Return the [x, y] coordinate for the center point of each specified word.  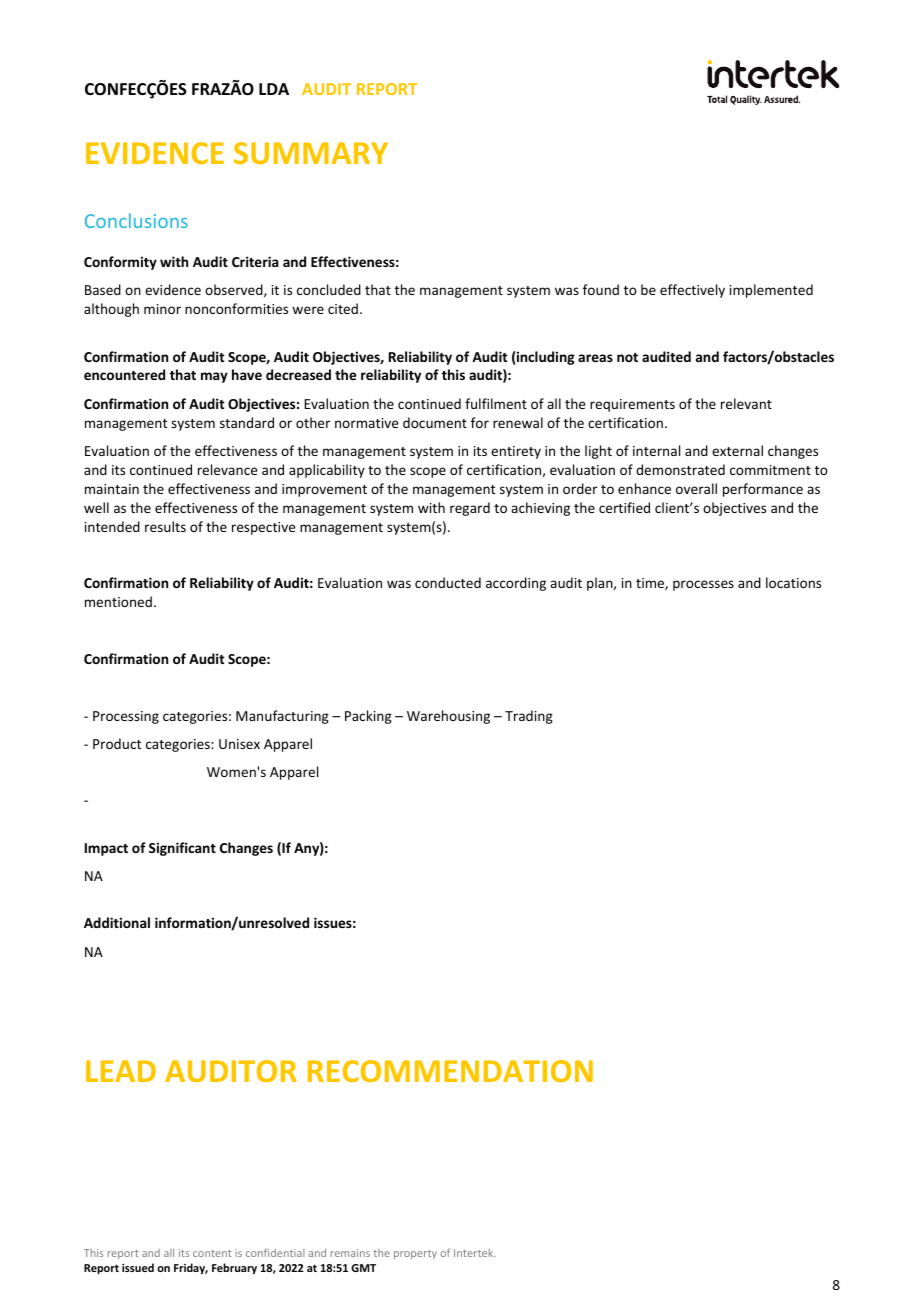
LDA [274, 89]
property [415, 1254]
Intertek [475, 1253]
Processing [126, 717]
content [212, 1253]
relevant [746, 403]
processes [703, 585]
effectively [692, 291]
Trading [529, 717]
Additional [117, 922]
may [214, 377]
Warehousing [448, 717]
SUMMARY [311, 153]
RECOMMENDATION [450, 1071]
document [435, 422]
